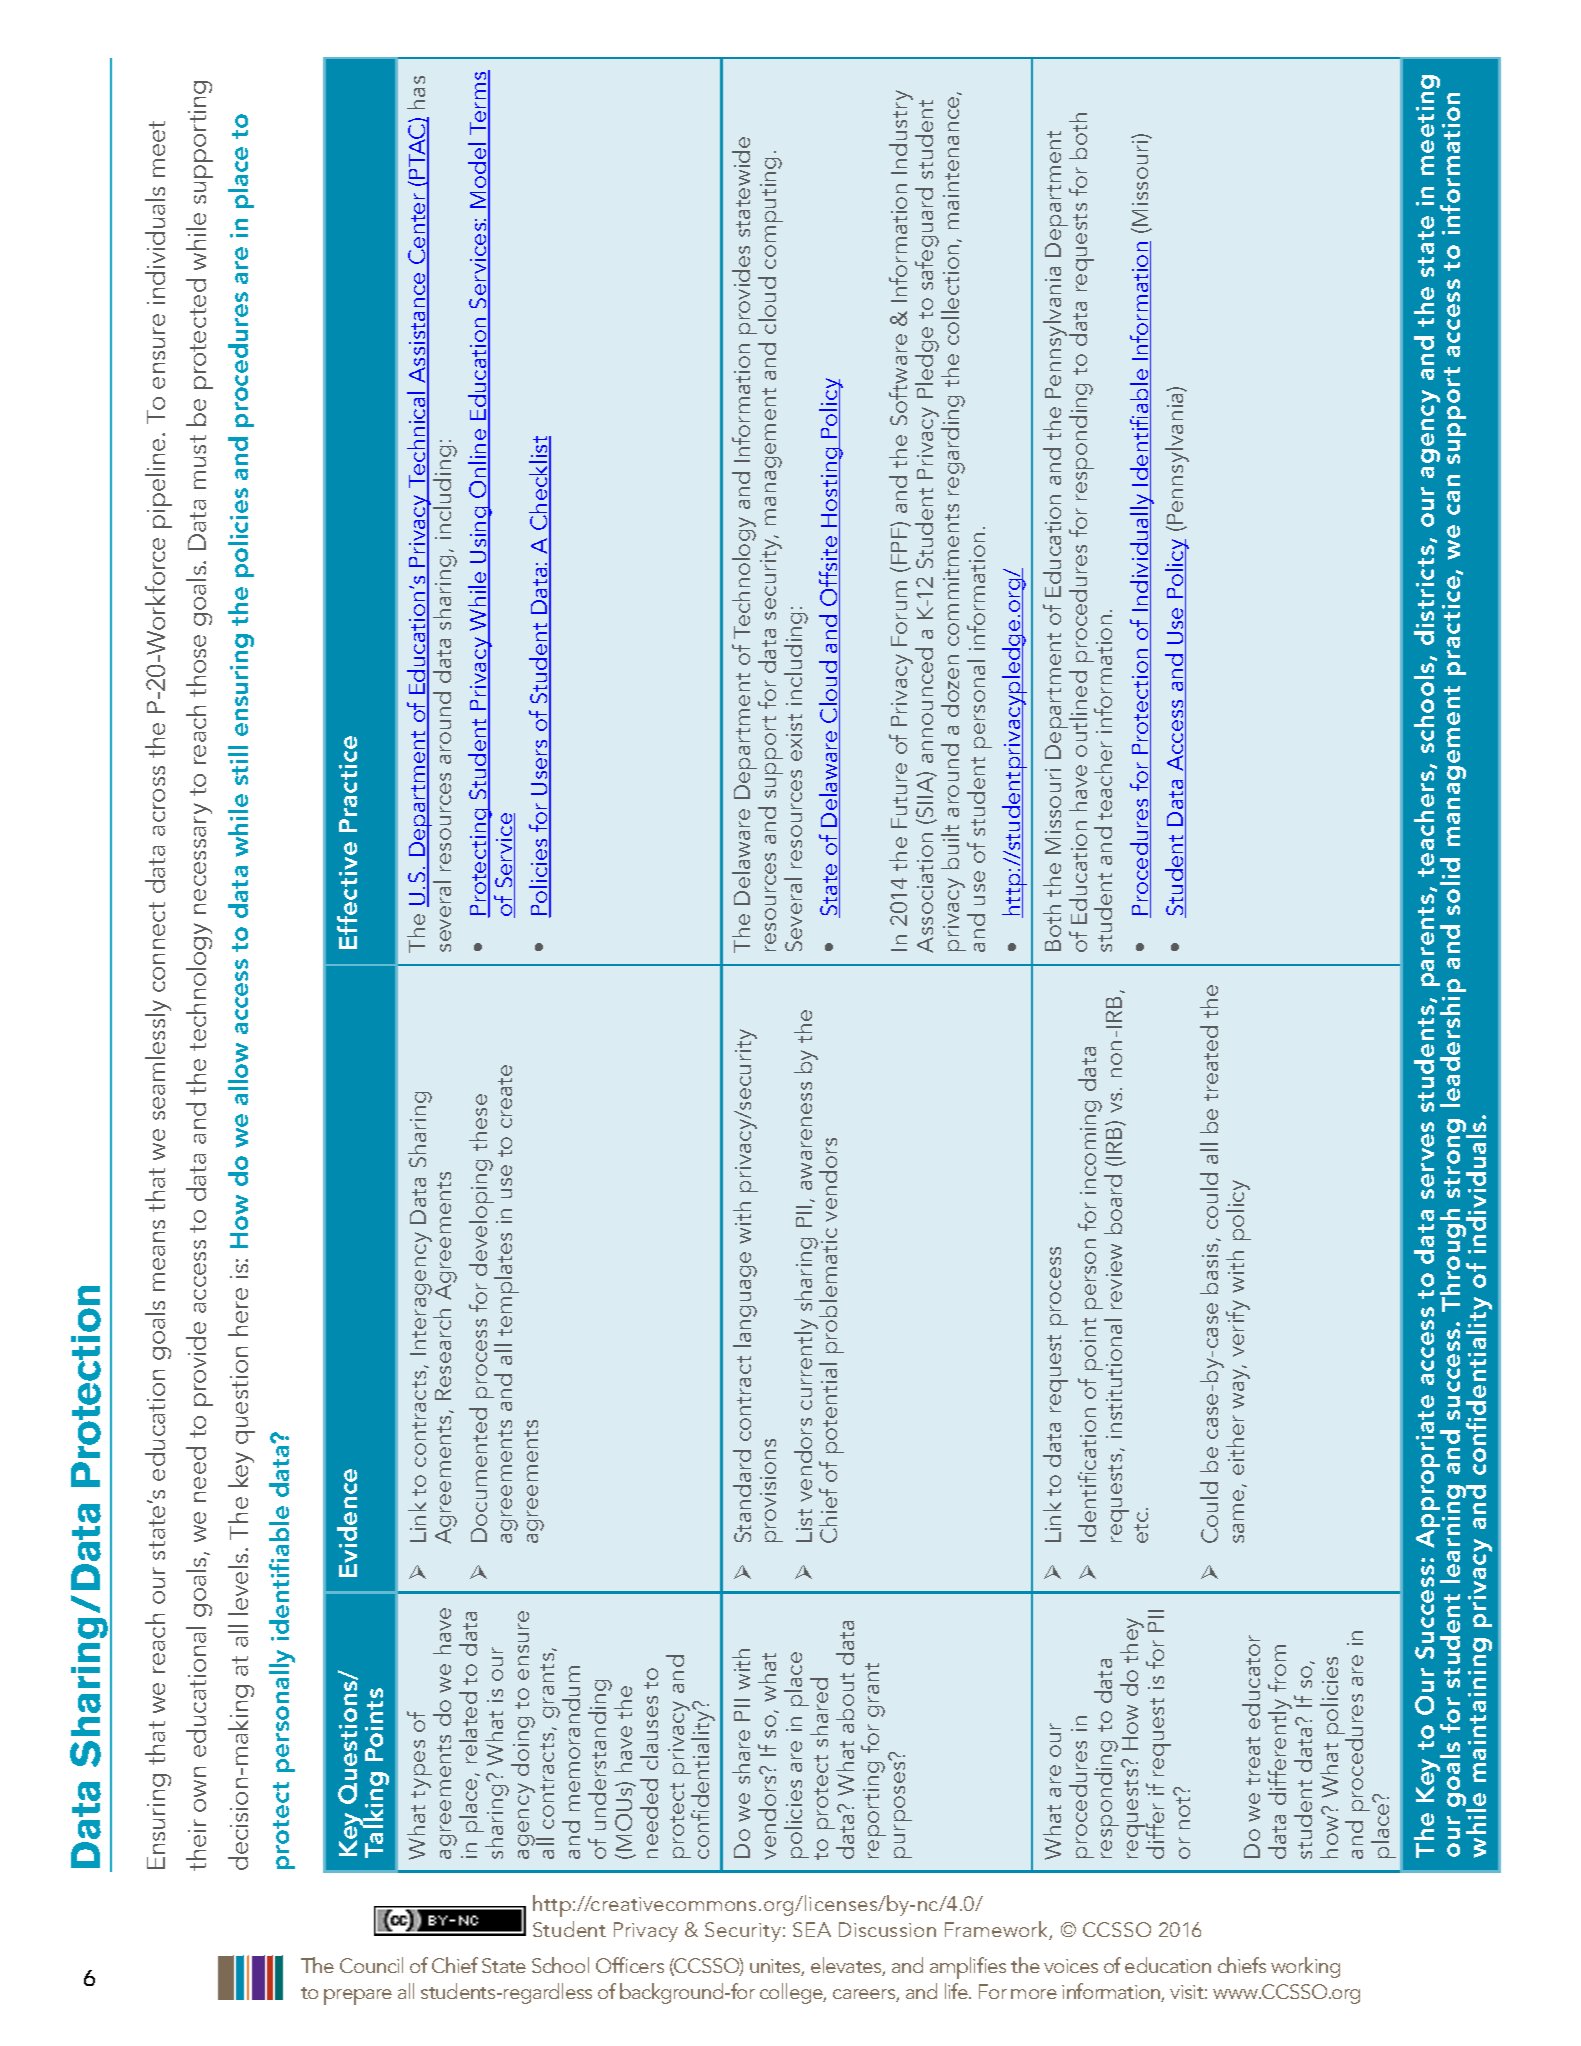 The image size is (1581, 2046). Describe the element at coordinates (1034, 1994) in the screenshot. I see `more` at that location.
